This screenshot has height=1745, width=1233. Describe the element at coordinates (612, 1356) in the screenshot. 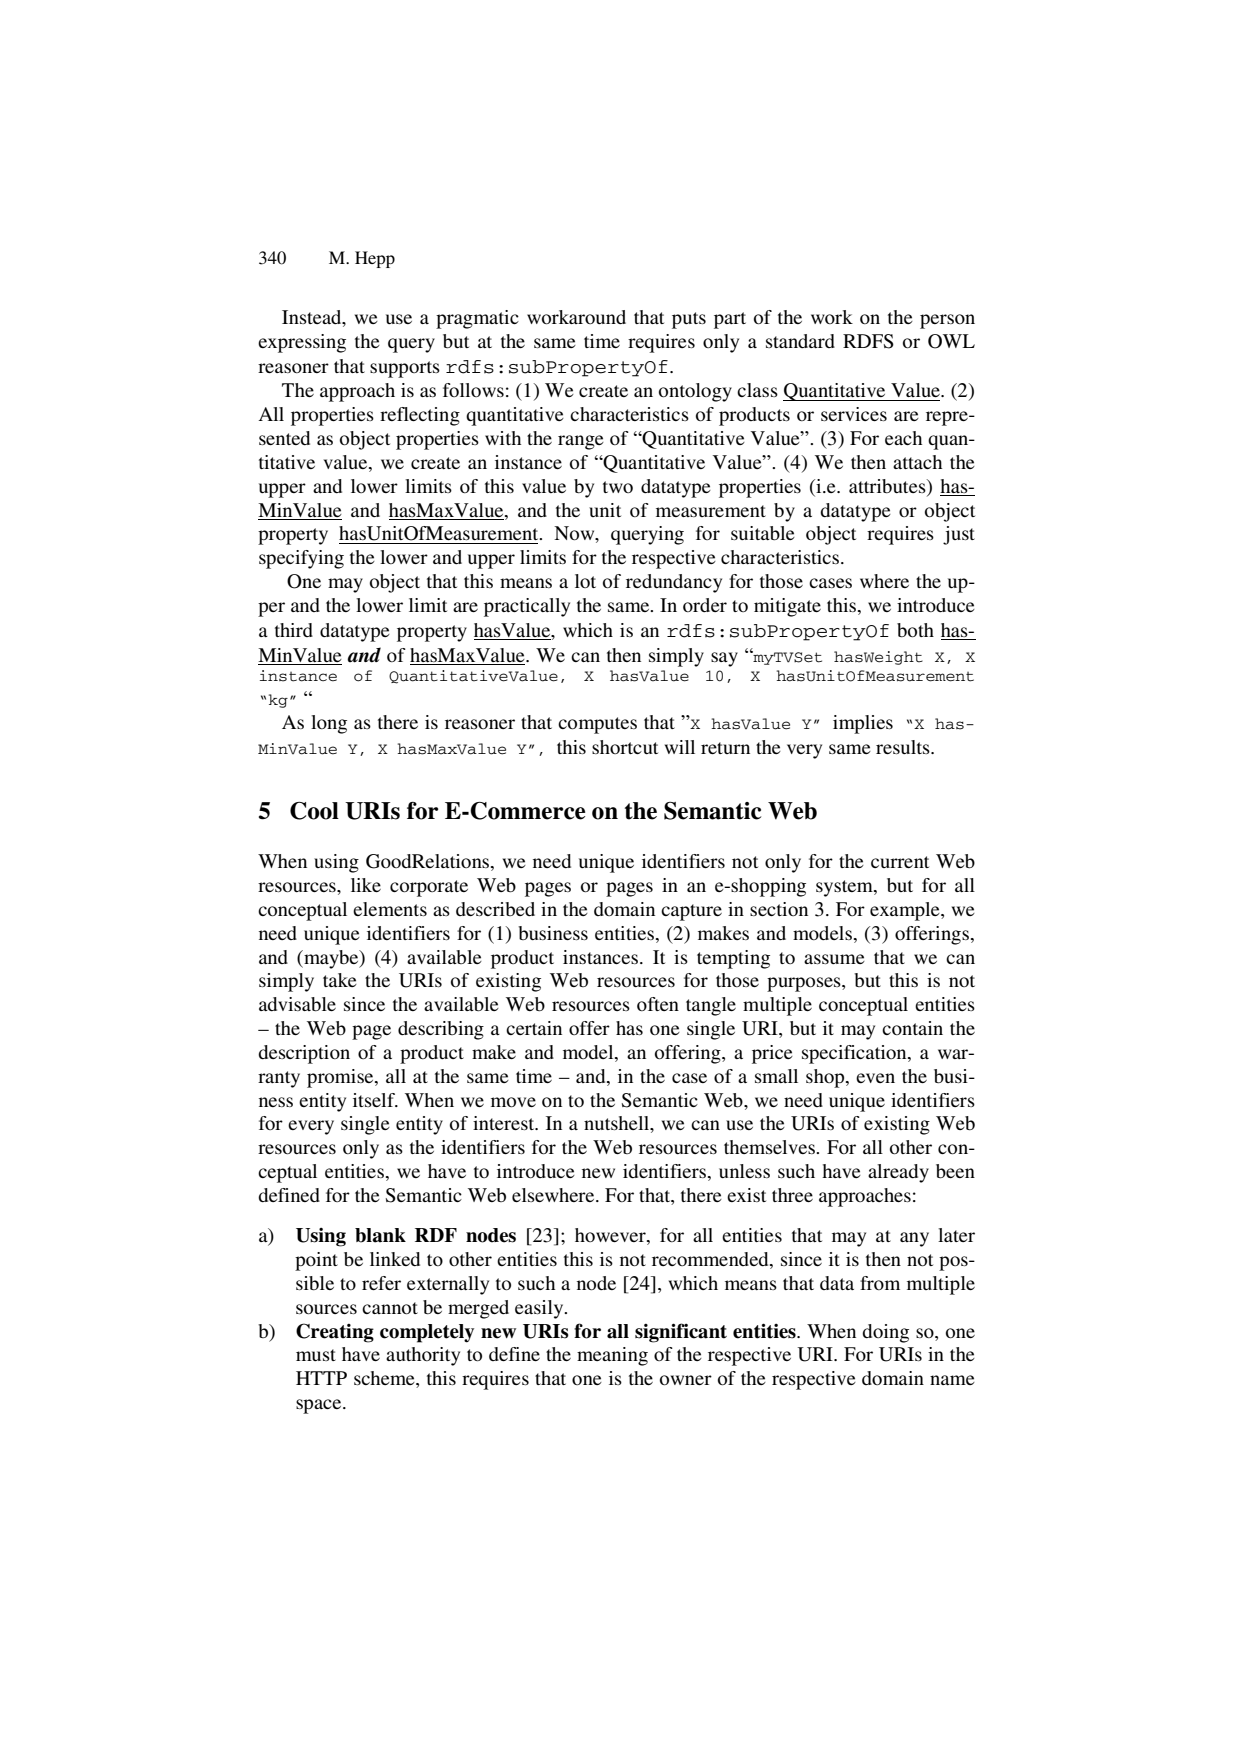

I see `meaning` at that location.
